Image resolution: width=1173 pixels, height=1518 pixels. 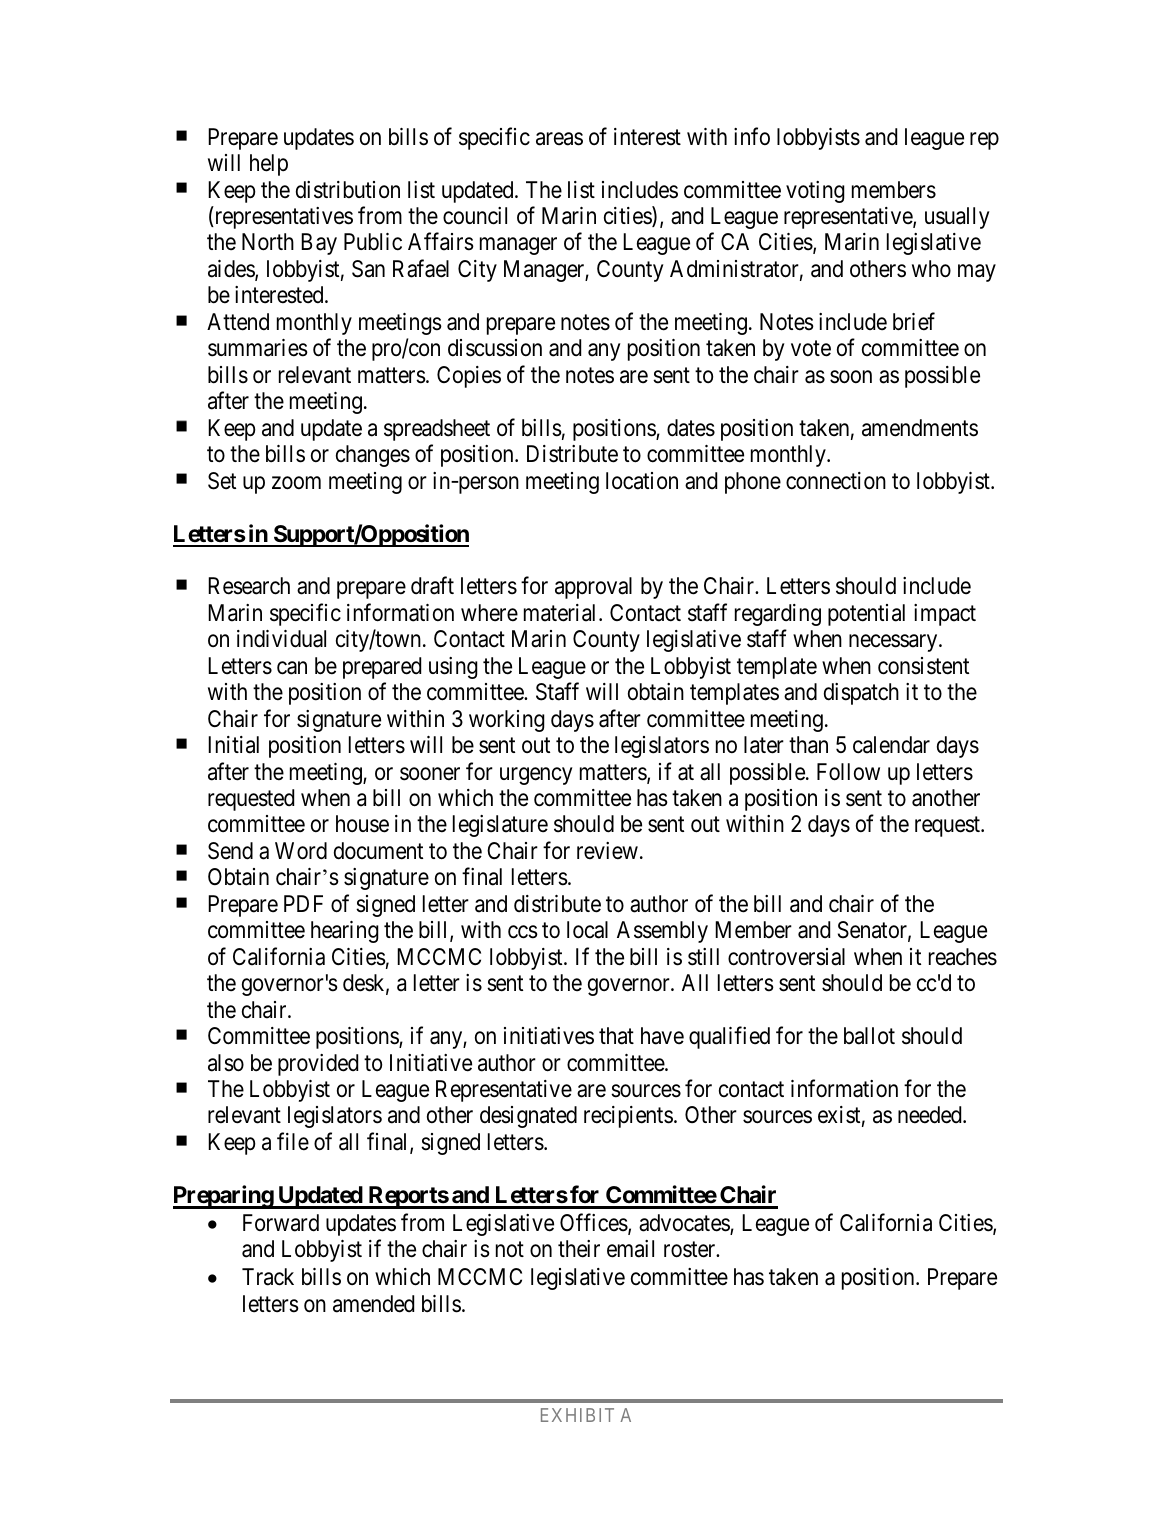 I want to click on can, so click(x=292, y=668).
